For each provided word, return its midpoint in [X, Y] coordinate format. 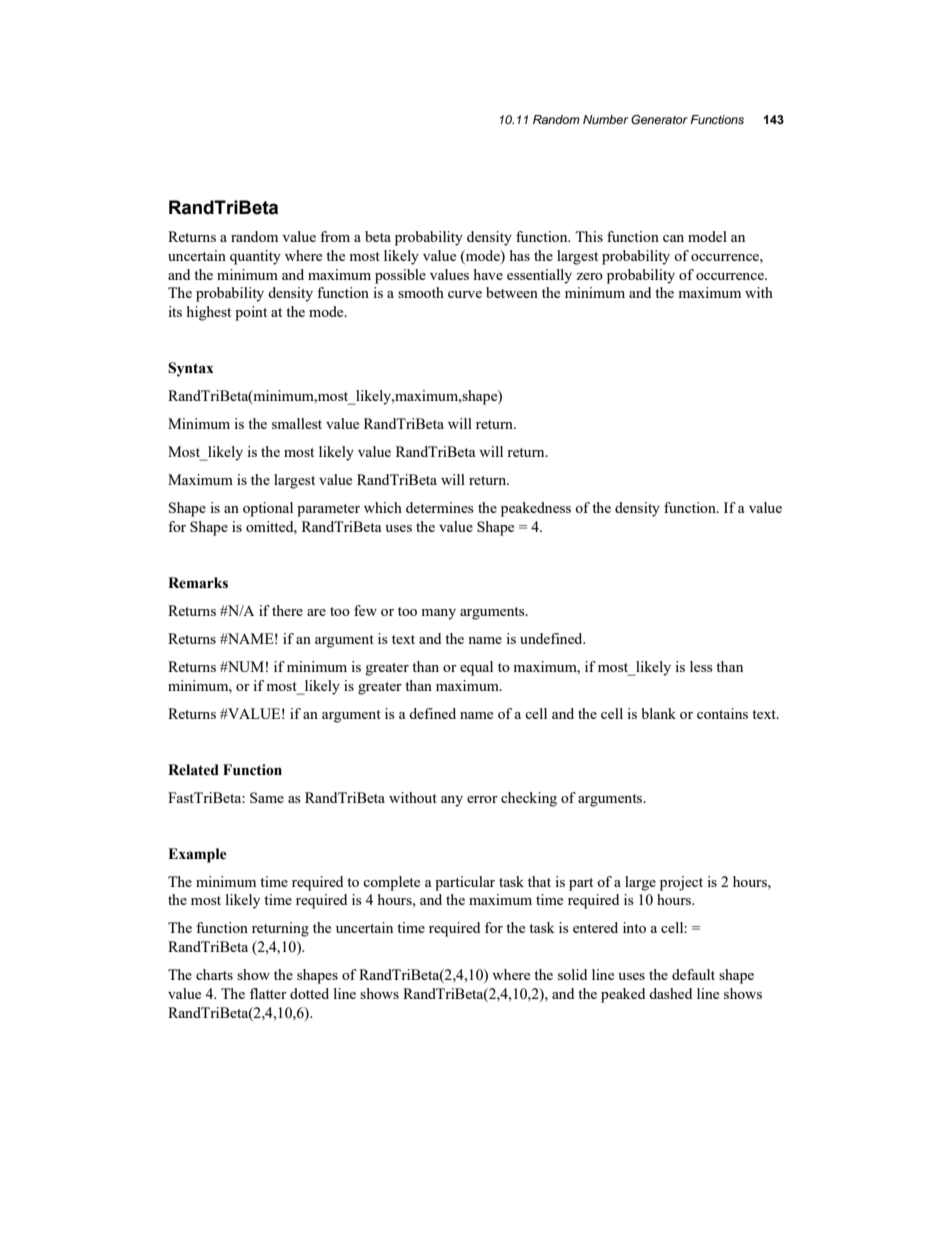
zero [589, 276]
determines [440, 507]
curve [465, 294]
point [251, 313]
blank [658, 713]
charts [214, 974]
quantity [255, 257]
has [520, 255]
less [701, 666]
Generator [659, 120]
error [482, 799]
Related [193, 770]
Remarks [198, 583]
